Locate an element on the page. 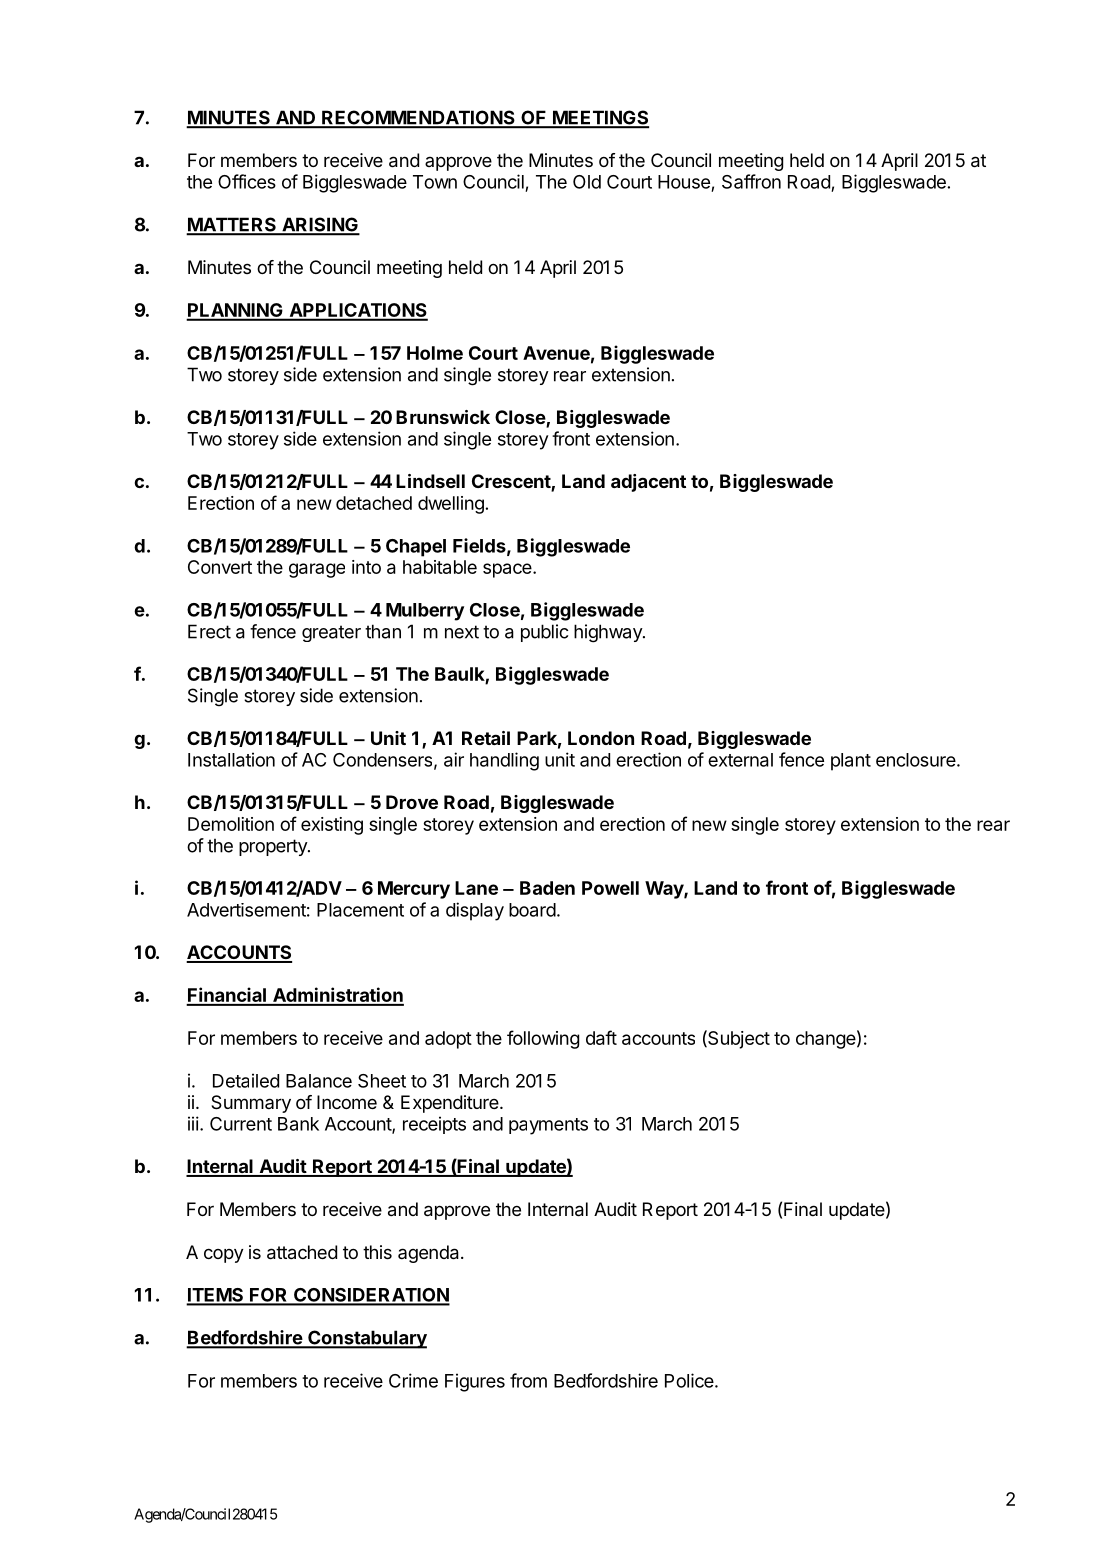 Image resolution: width=1108 pixels, height=1567 pixels. Constabulary is located at coordinates (366, 1339).
